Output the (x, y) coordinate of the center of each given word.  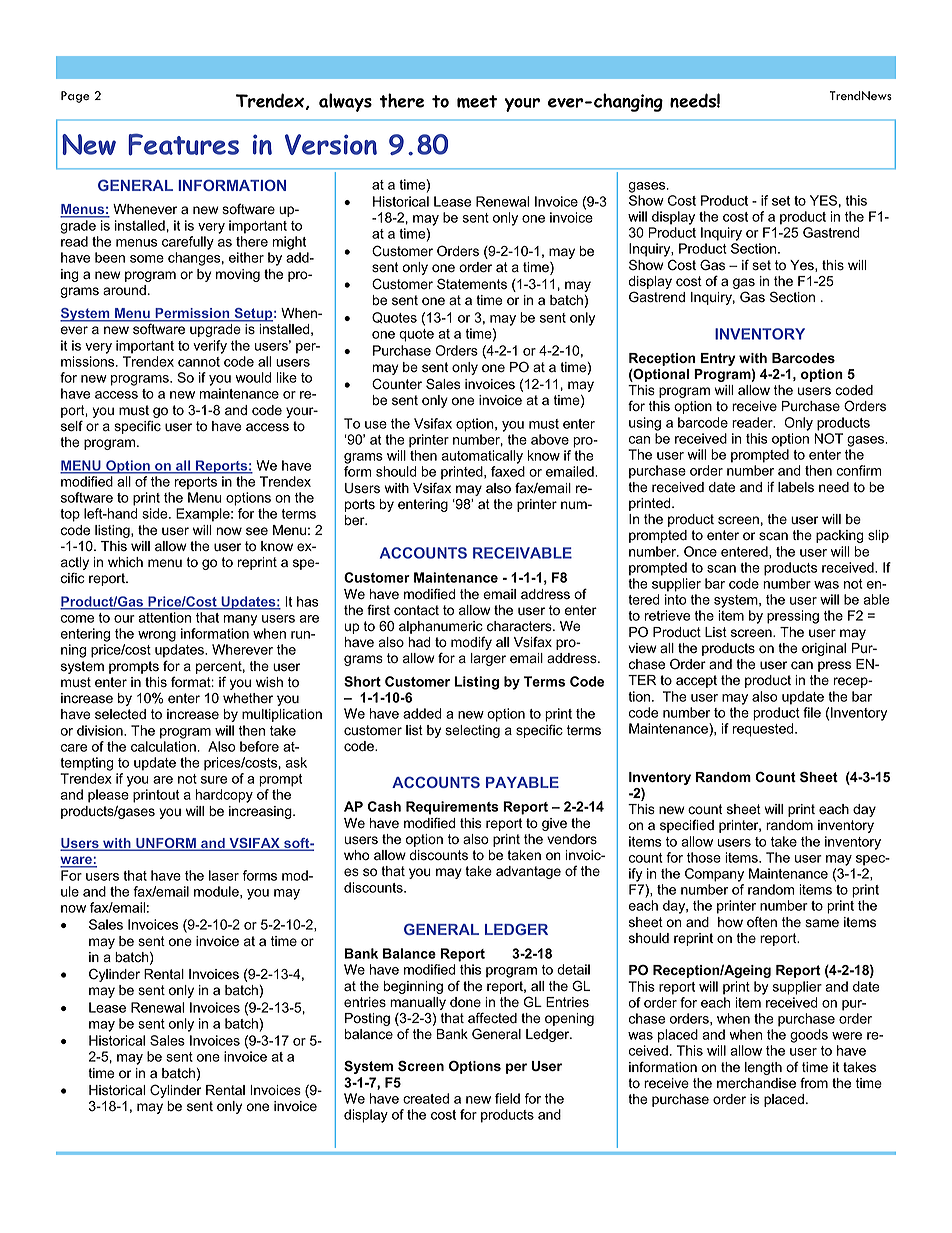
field (507, 1098)
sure (214, 780)
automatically (482, 457)
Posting (367, 1019)
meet (477, 101)
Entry (718, 359)
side (156, 513)
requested (764, 730)
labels (796, 487)
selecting (472, 731)
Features (183, 144)
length (763, 1068)
